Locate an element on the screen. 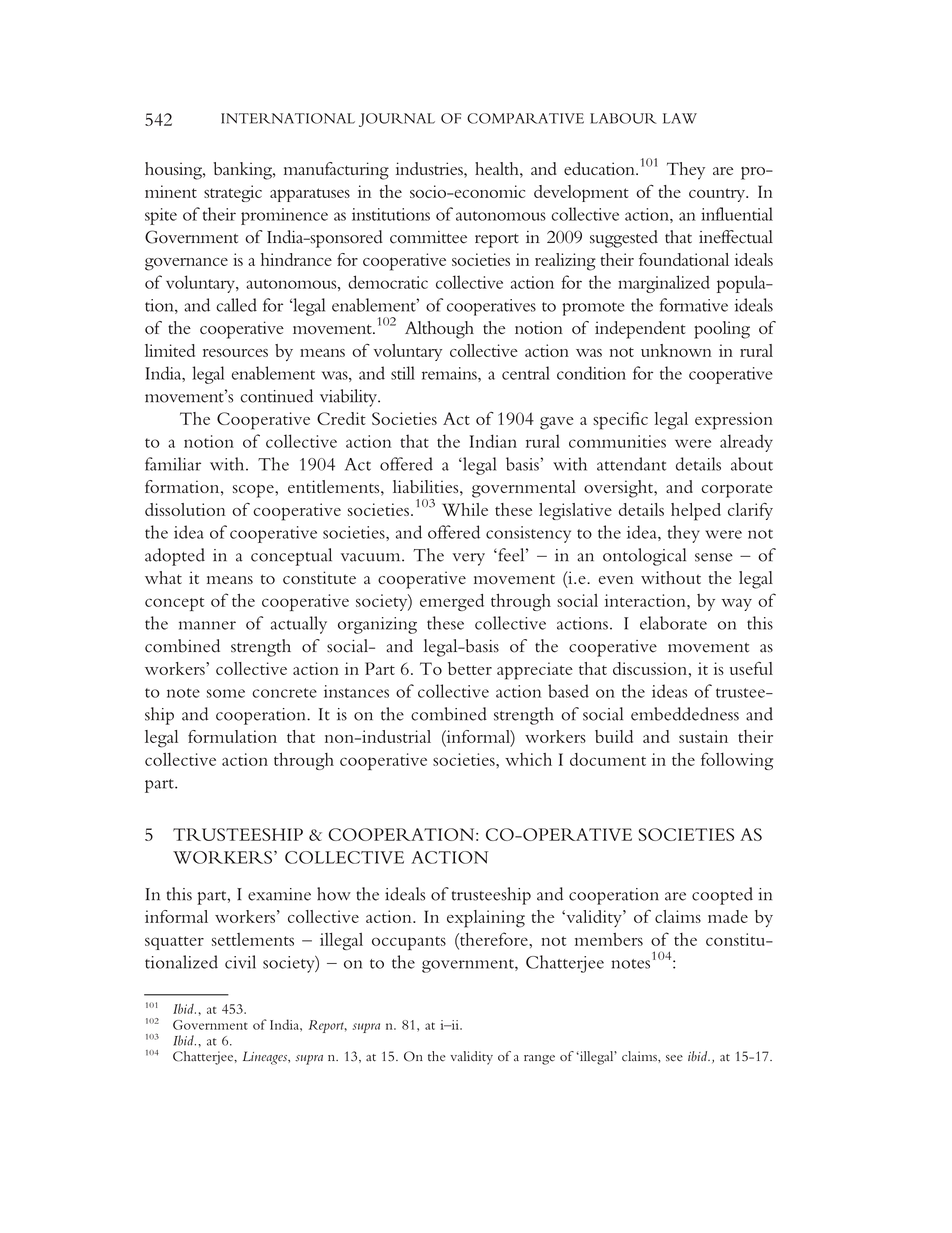 This screenshot has height=1233, width=952. settlements is located at coordinates (253, 939).
